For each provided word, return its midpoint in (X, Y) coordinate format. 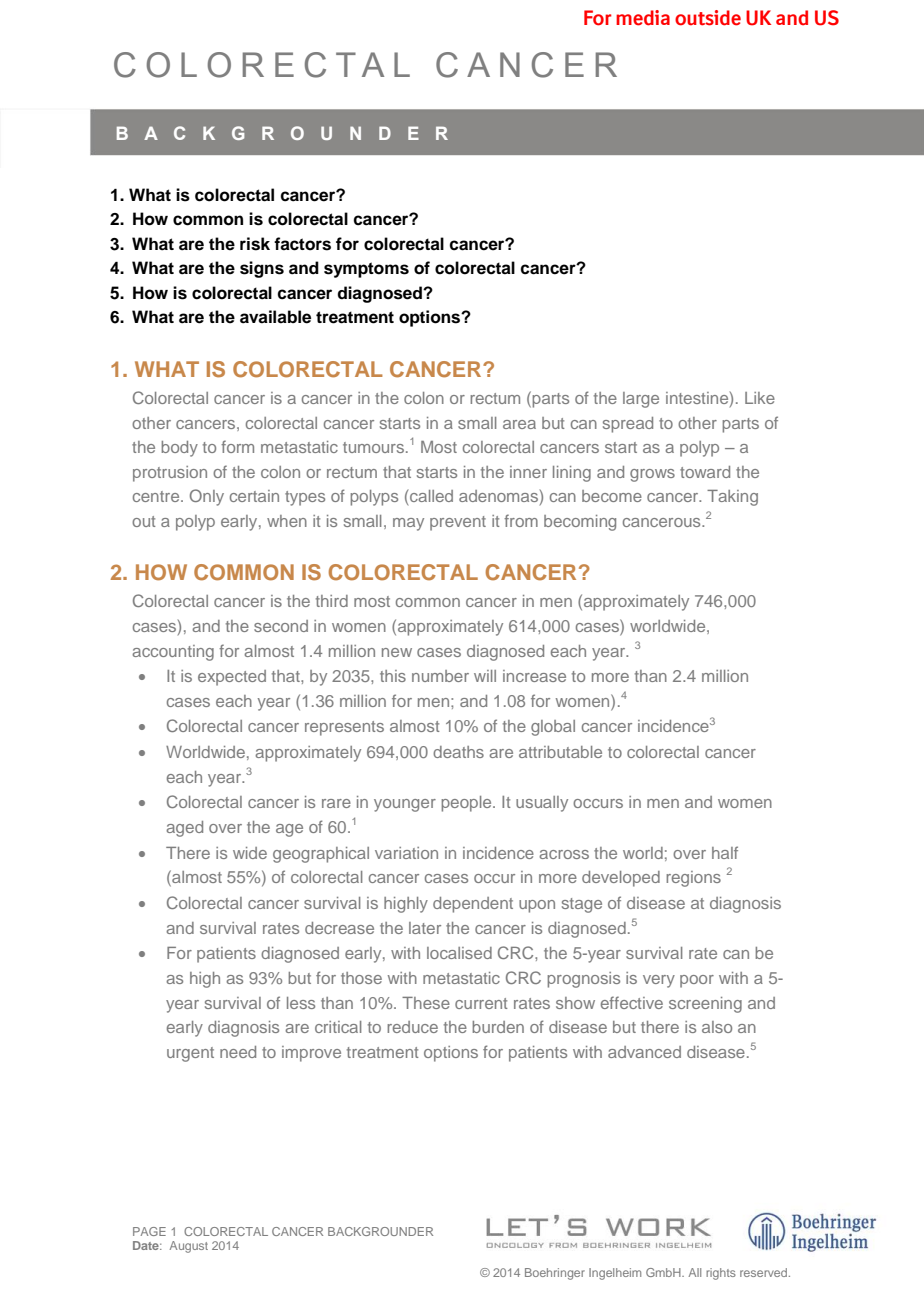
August (189, 1247)
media (643, 18)
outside (708, 18)
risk (255, 244)
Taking (732, 498)
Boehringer (555, 1274)
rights (721, 1274)
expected (232, 678)
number (440, 676)
